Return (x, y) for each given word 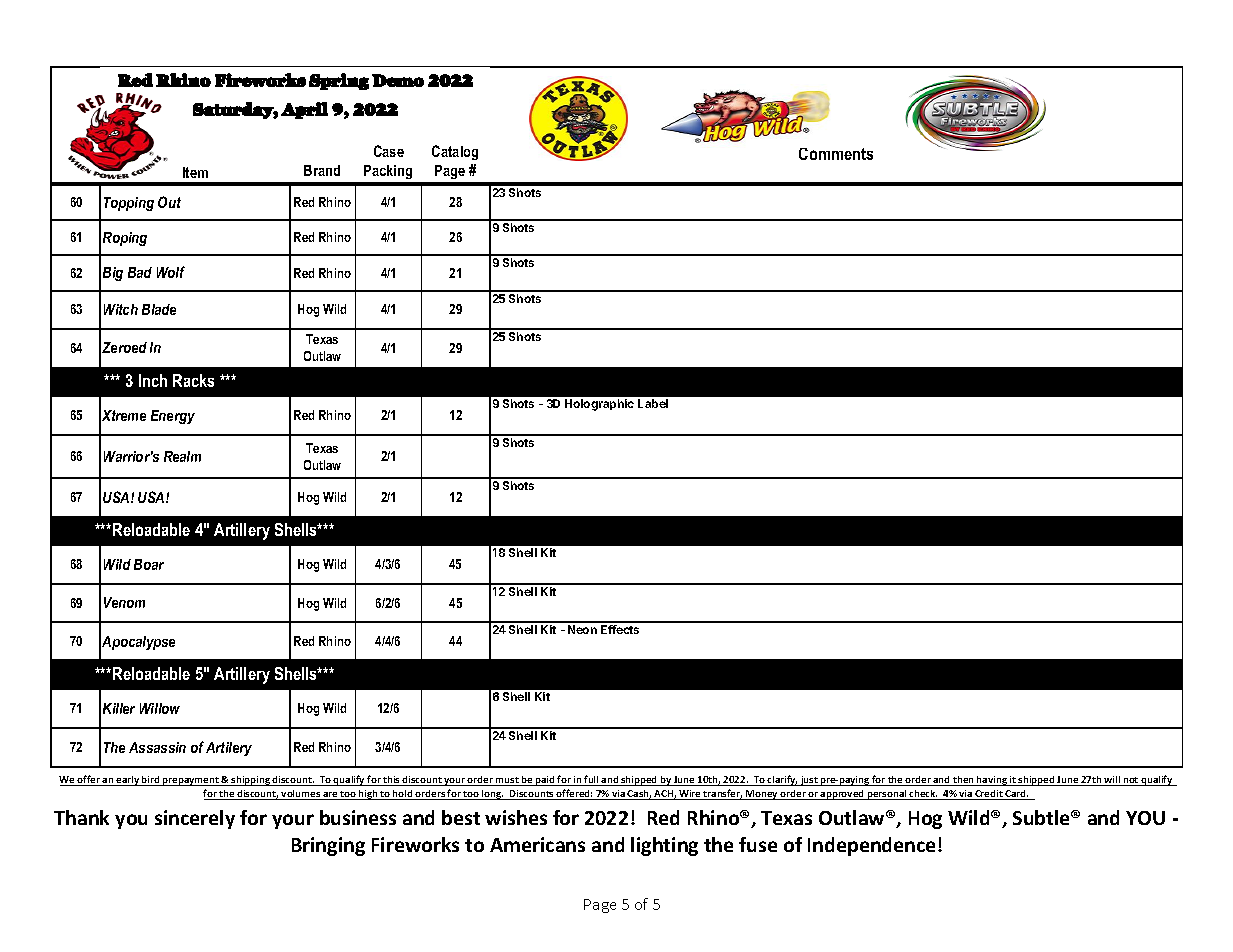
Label (653, 403)
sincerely (195, 819)
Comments (836, 154)
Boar (149, 564)
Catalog (455, 152)
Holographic (599, 405)
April (304, 110)
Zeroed (124, 347)
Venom (124, 602)
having (992, 781)
